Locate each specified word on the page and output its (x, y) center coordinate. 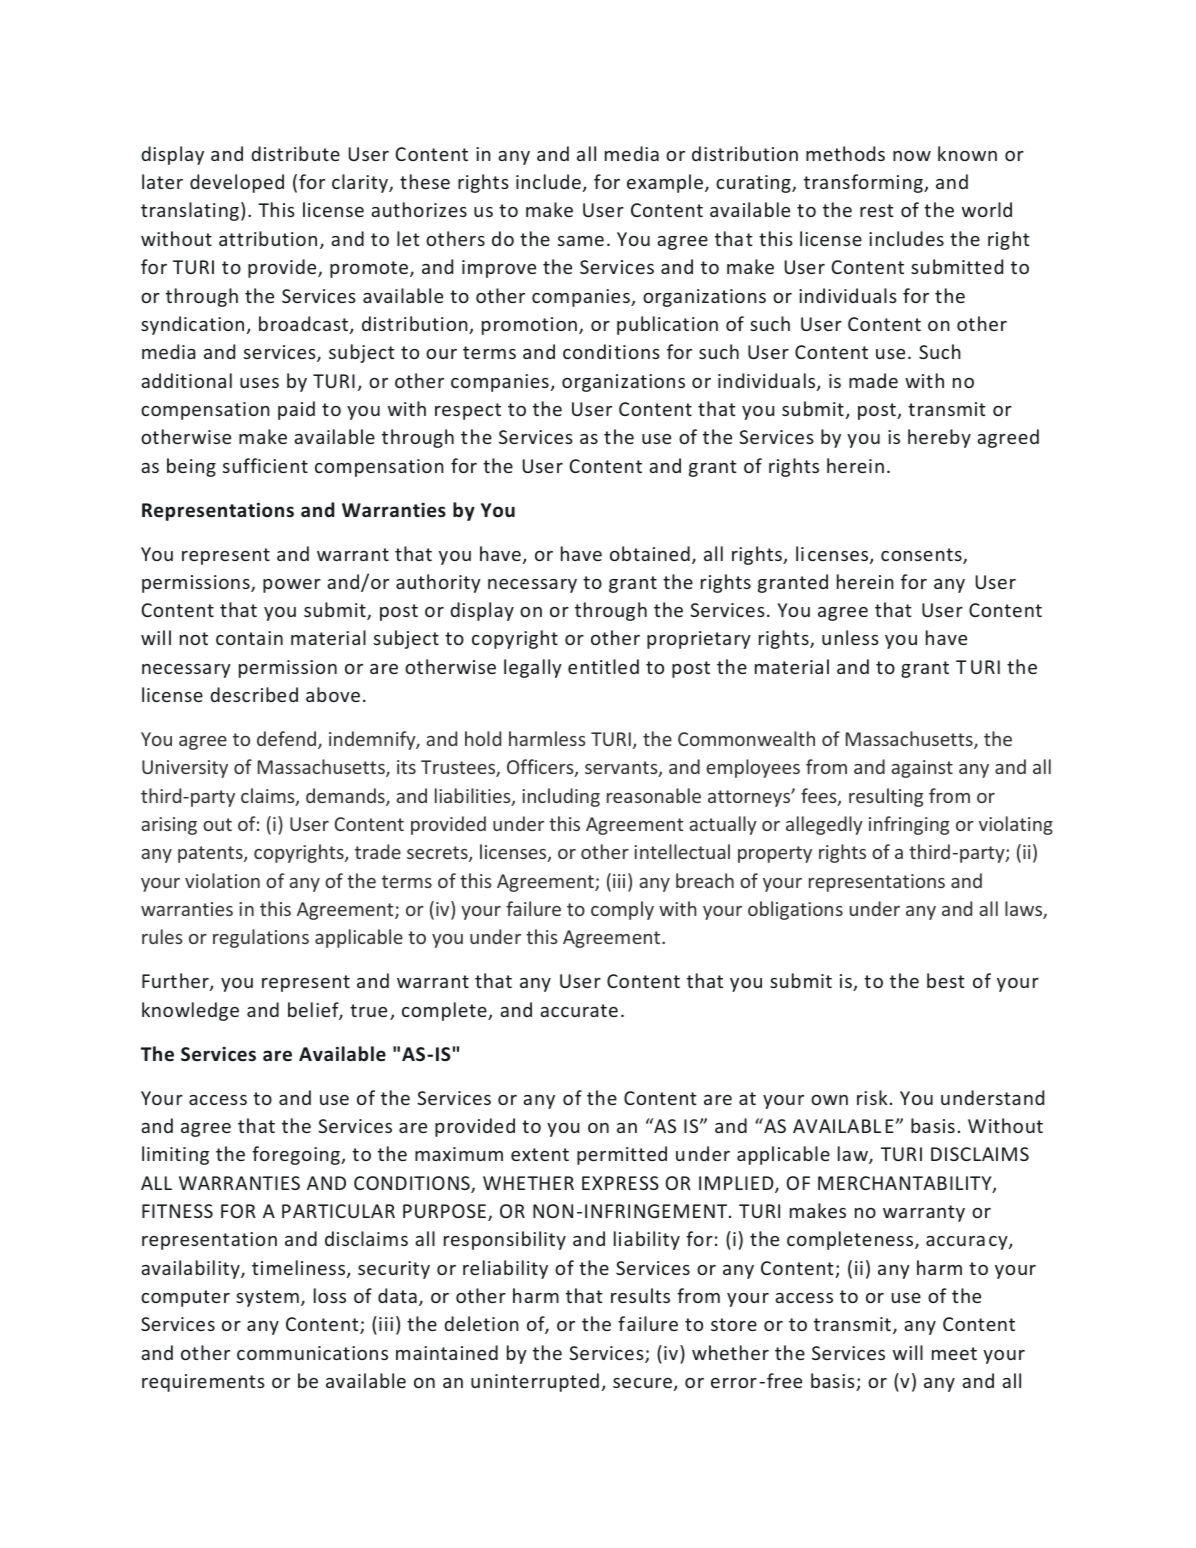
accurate (579, 1010)
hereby (939, 438)
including (561, 797)
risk (872, 1097)
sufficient (265, 465)
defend (288, 740)
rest (877, 210)
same (581, 241)
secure (642, 1383)
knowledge (190, 1011)
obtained (650, 553)
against (922, 769)
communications (312, 1353)
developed (237, 183)
